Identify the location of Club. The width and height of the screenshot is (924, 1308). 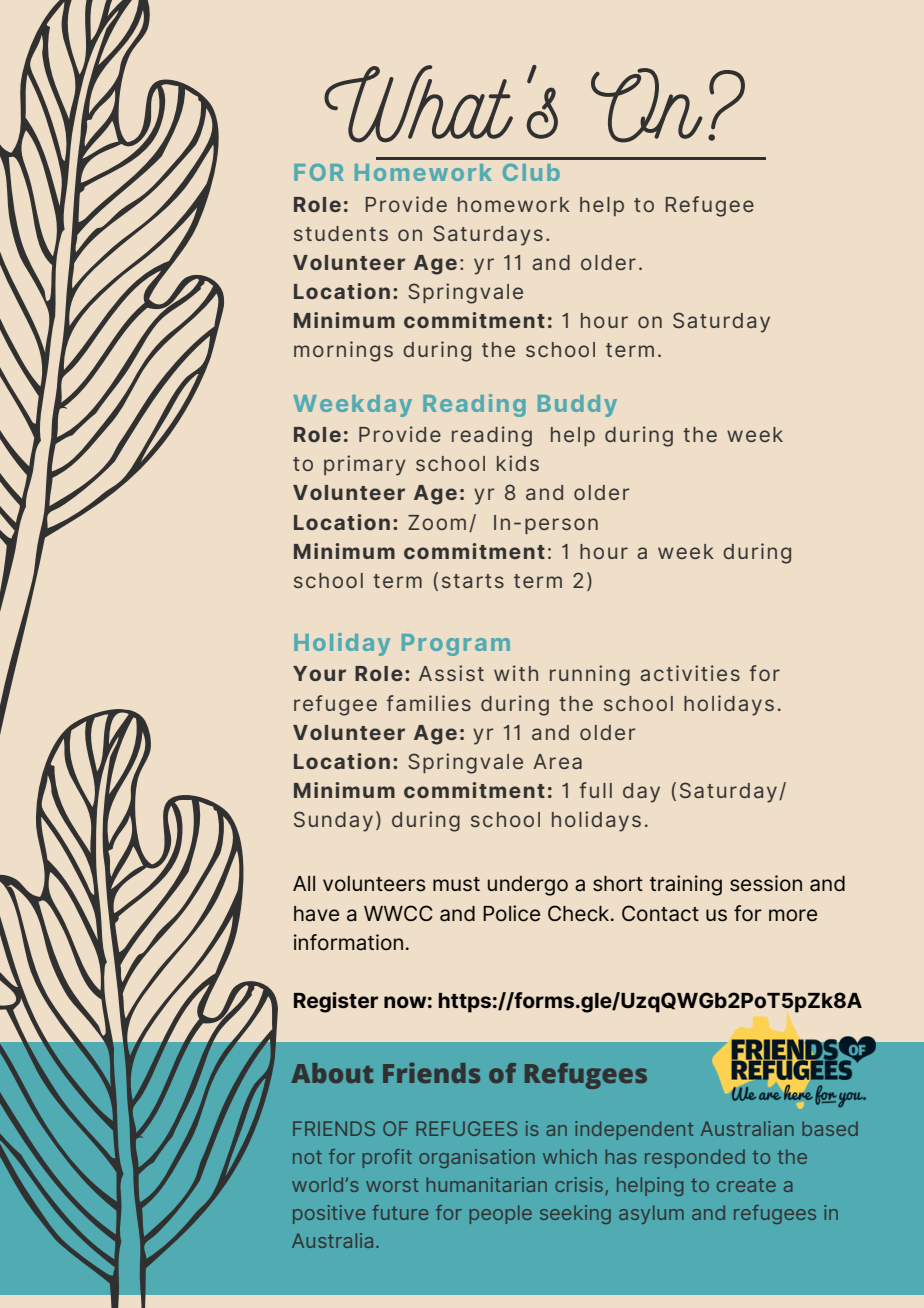
(531, 172).
